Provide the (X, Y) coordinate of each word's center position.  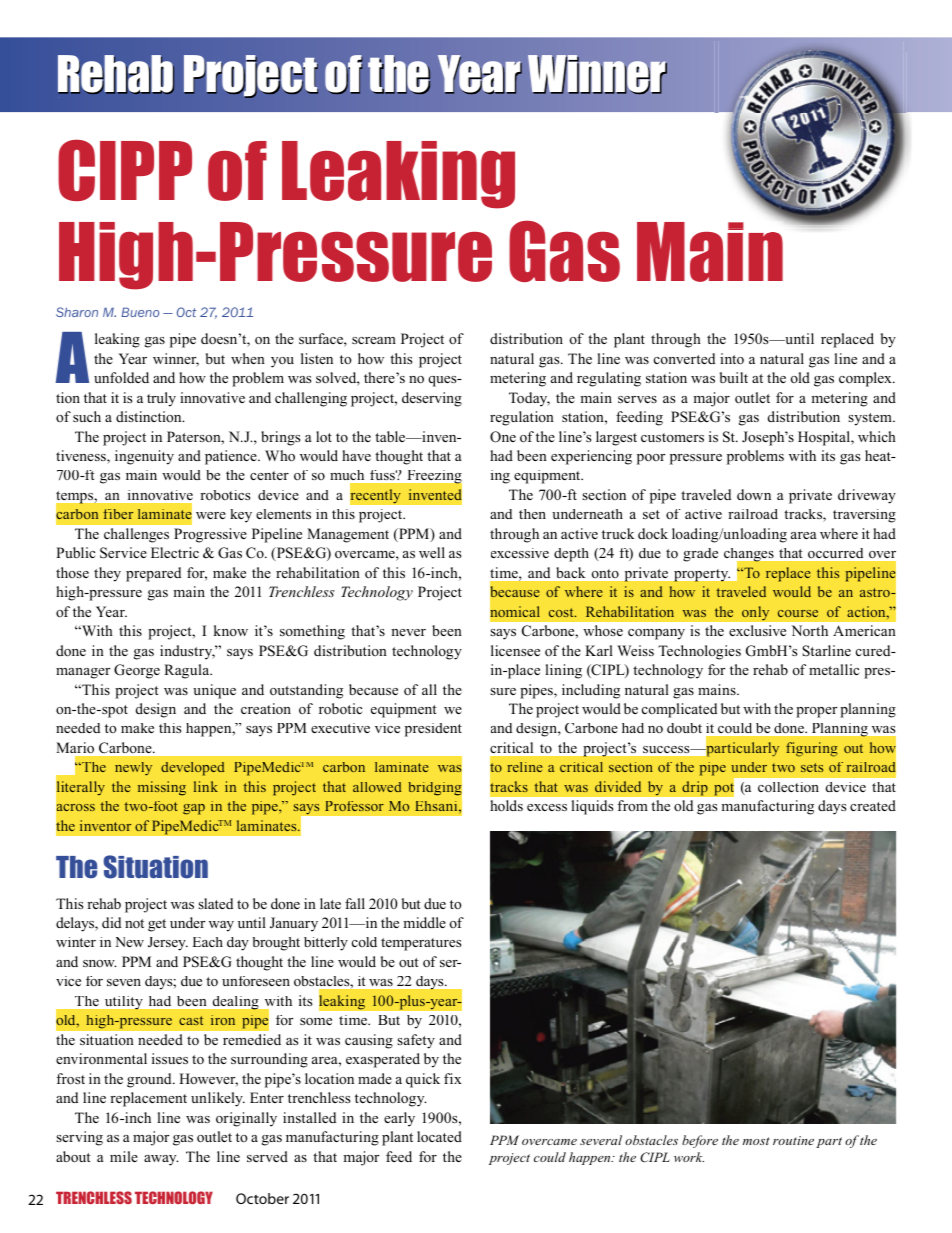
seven (124, 982)
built (734, 377)
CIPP (125, 170)
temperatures (421, 944)
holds (506, 805)
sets (812, 767)
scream (374, 340)
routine (793, 1140)
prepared (153, 574)
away (161, 1160)
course (798, 613)
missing (162, 788)
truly (161, 399)
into (732, 358)
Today (529, 399)
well (432, 552)
